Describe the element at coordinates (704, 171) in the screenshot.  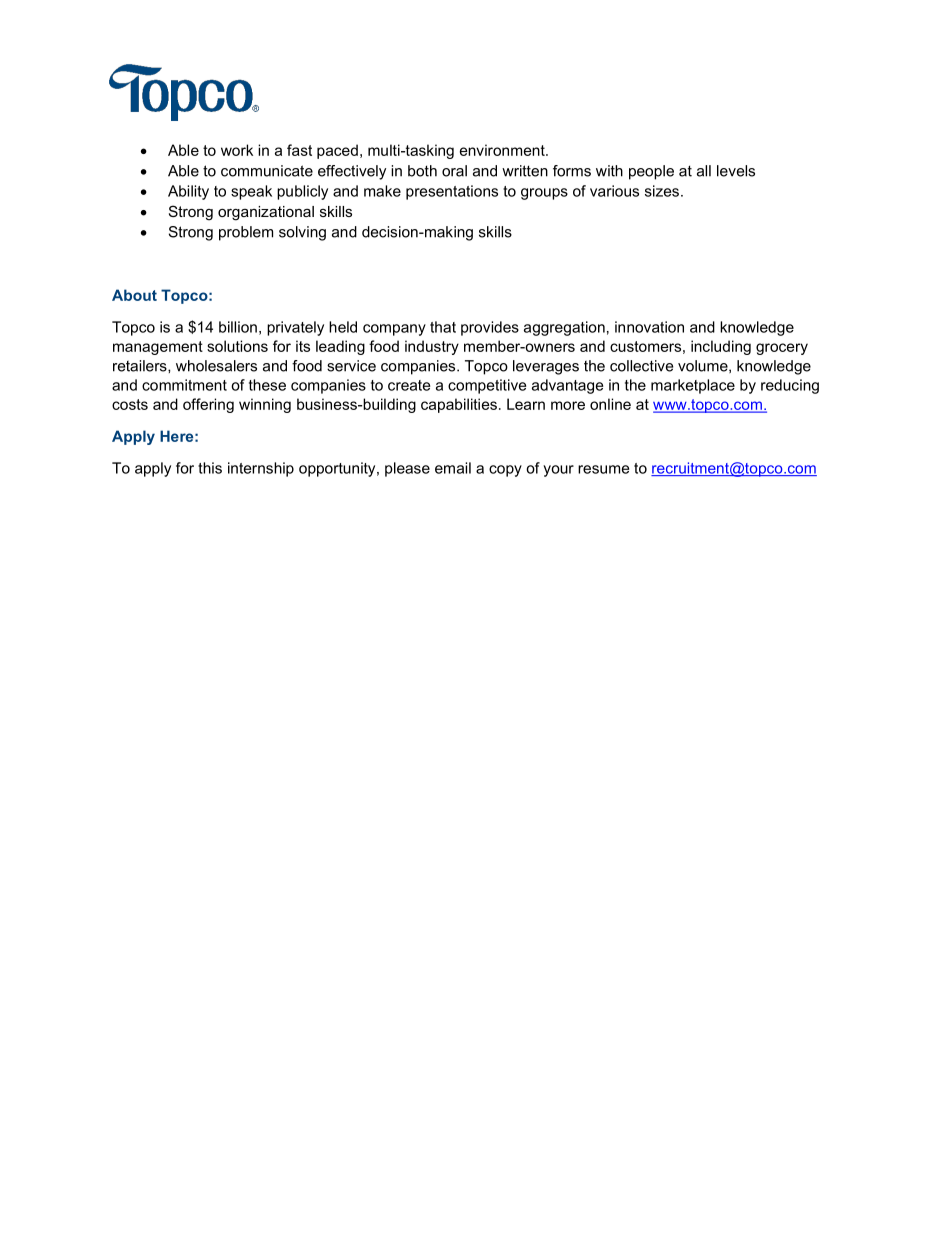
I see `all` at that location.
